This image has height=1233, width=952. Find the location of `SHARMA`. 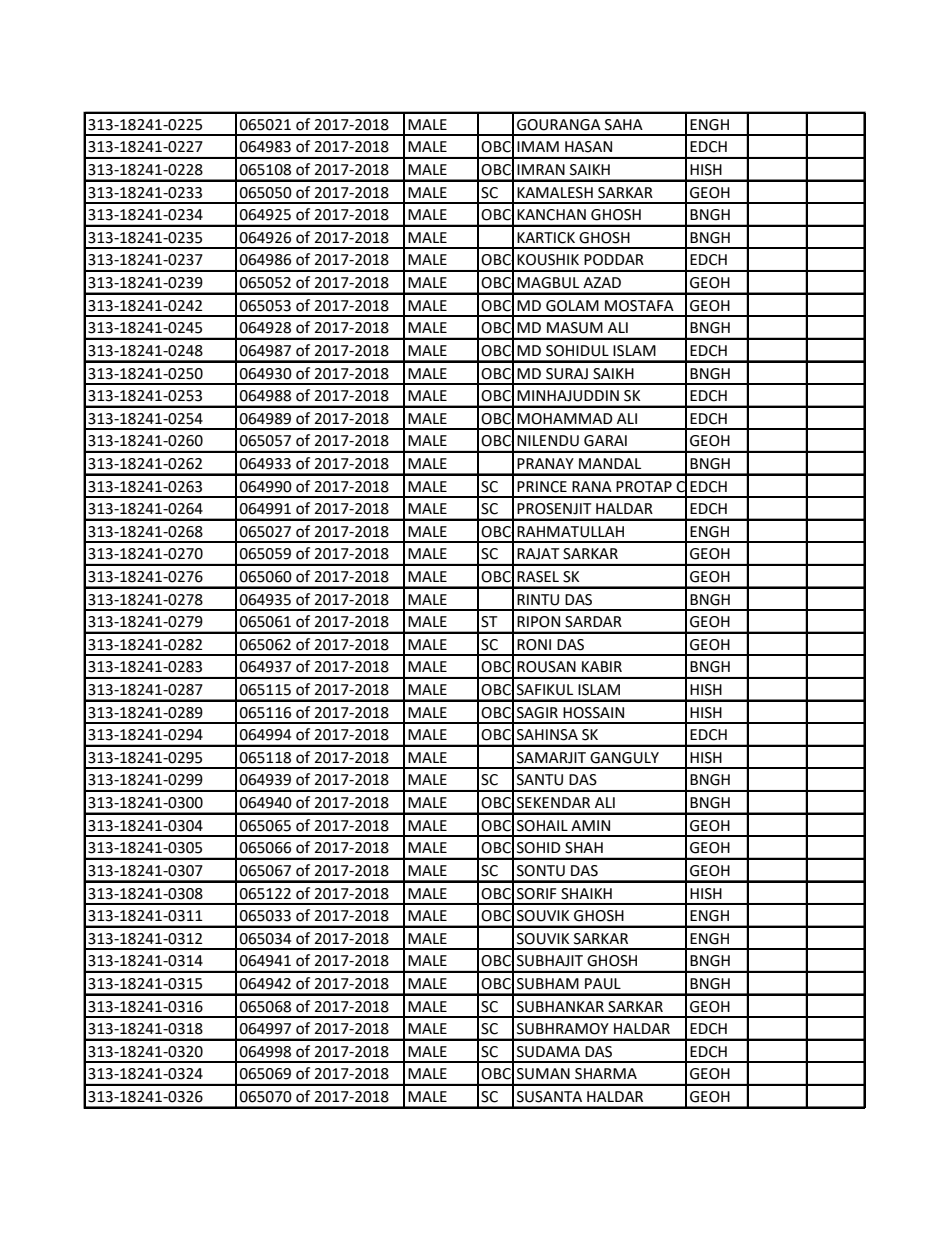

SHARMA is located at coordinates (606, 1074).
